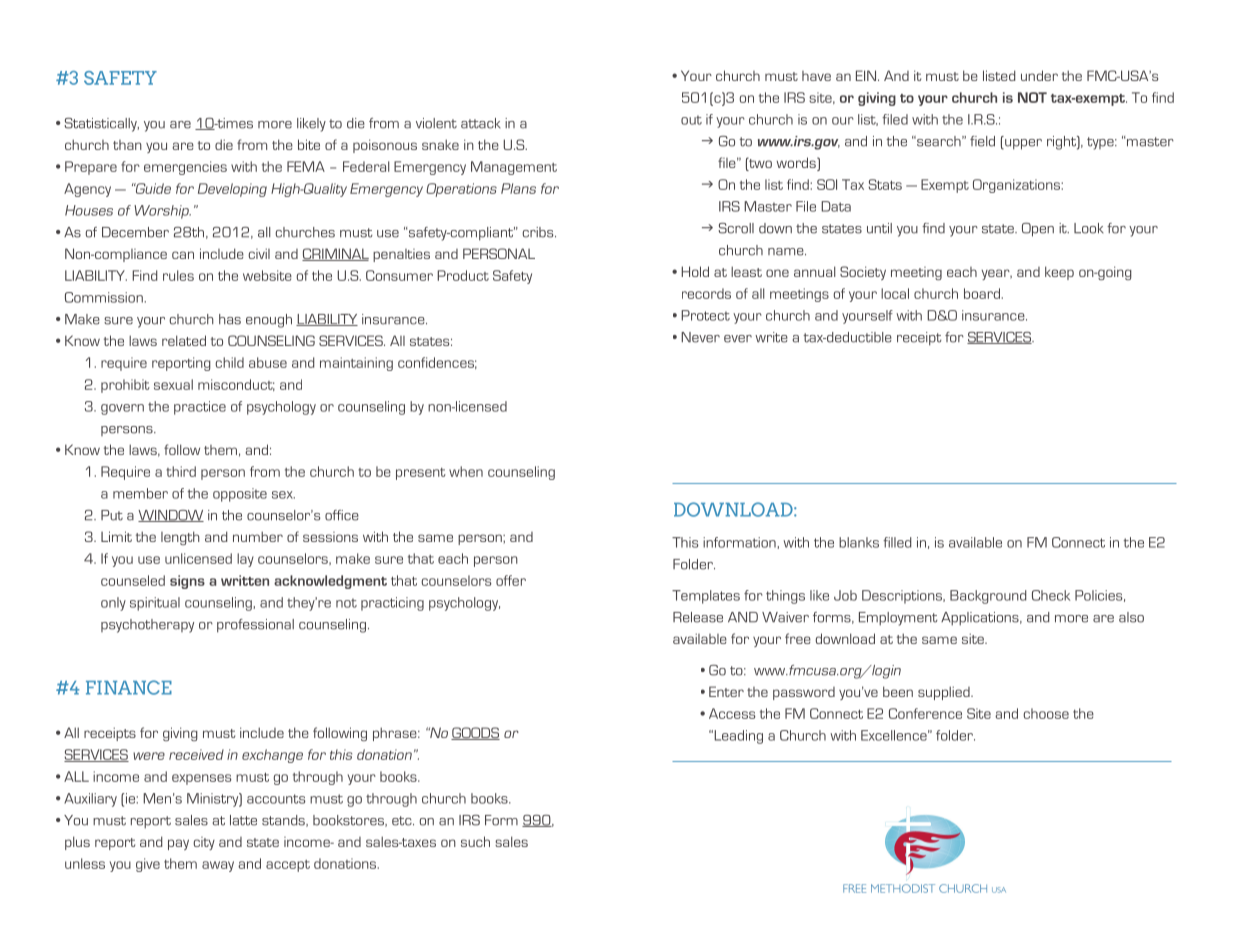  I want to click on city, so click(204, 843).
